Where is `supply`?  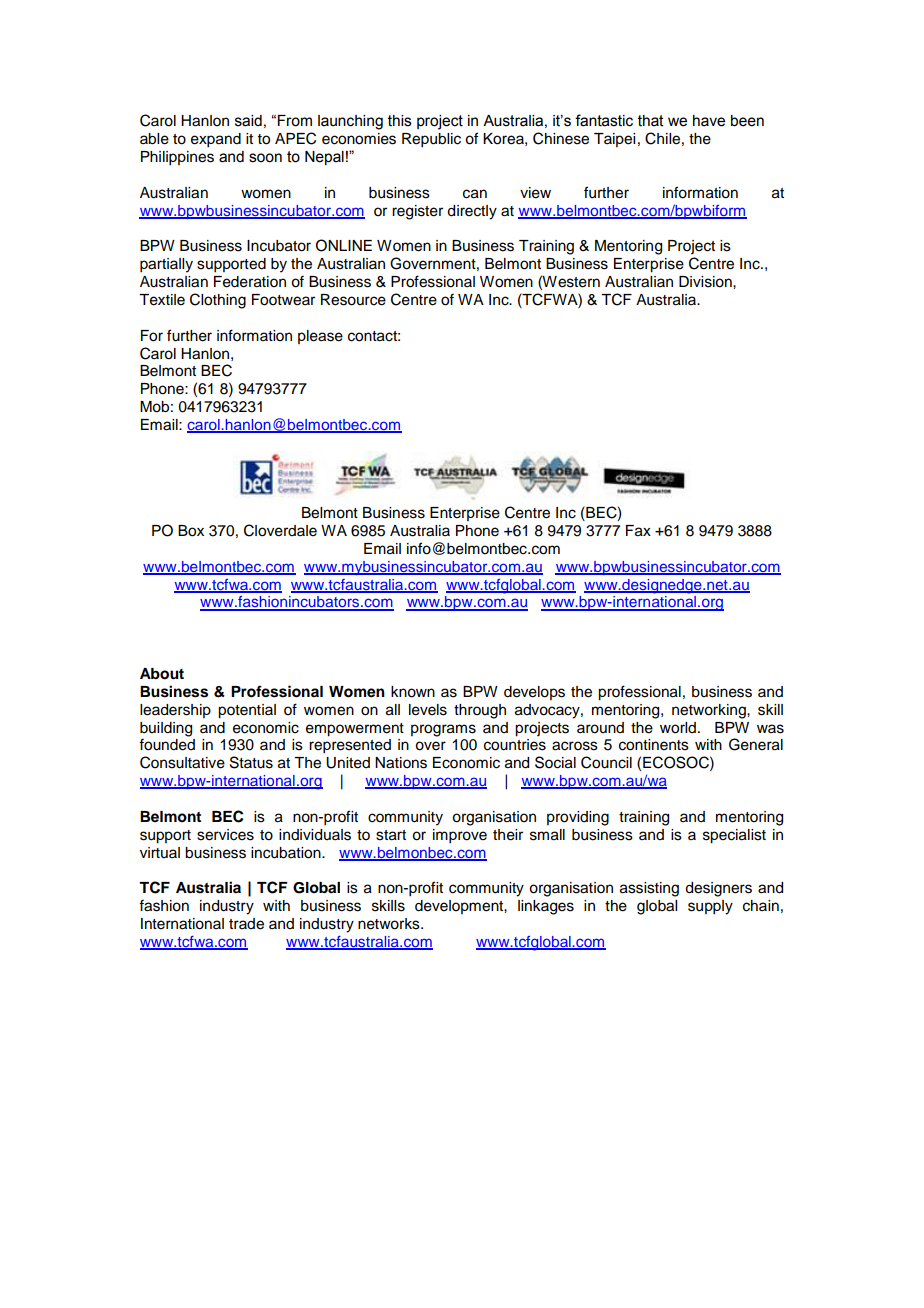
supply is located at coordinates (710, 907).
